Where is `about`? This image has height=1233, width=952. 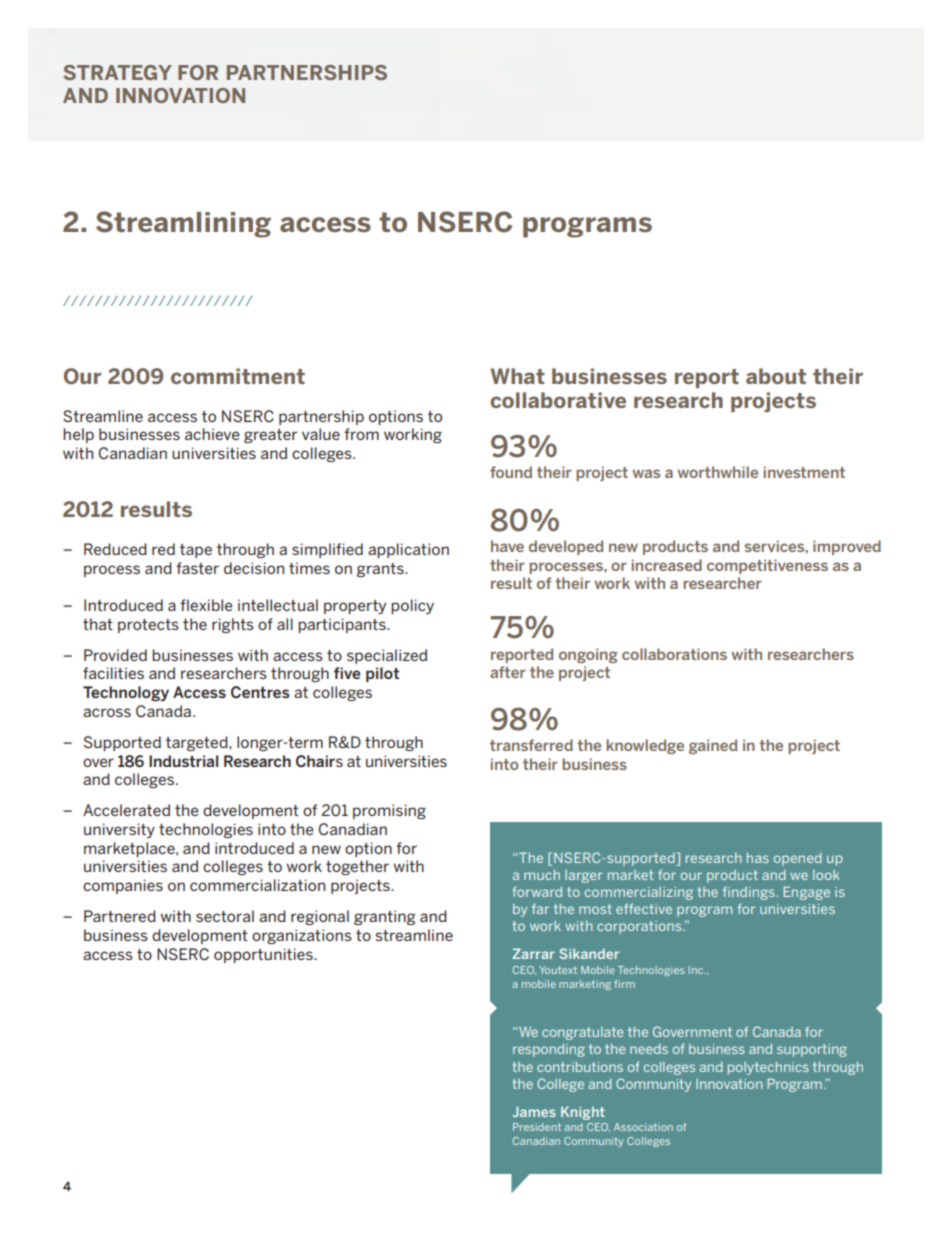
about is located at coordinates (776, 376).
